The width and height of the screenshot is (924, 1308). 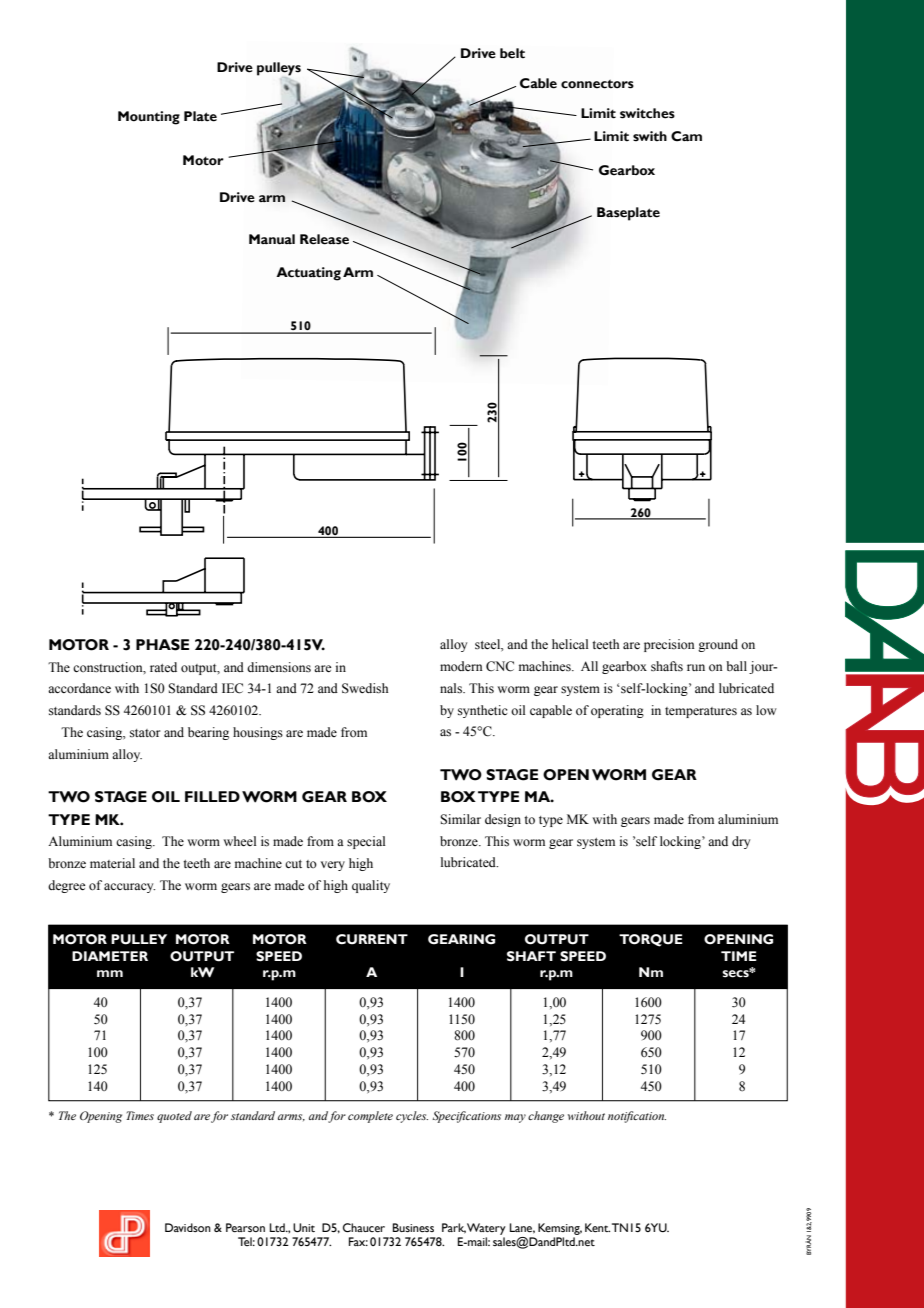 What do you see at coordinates (188, 1227) in the screenshot?
I see `Davidson` at bounding box center [188, 1227].
